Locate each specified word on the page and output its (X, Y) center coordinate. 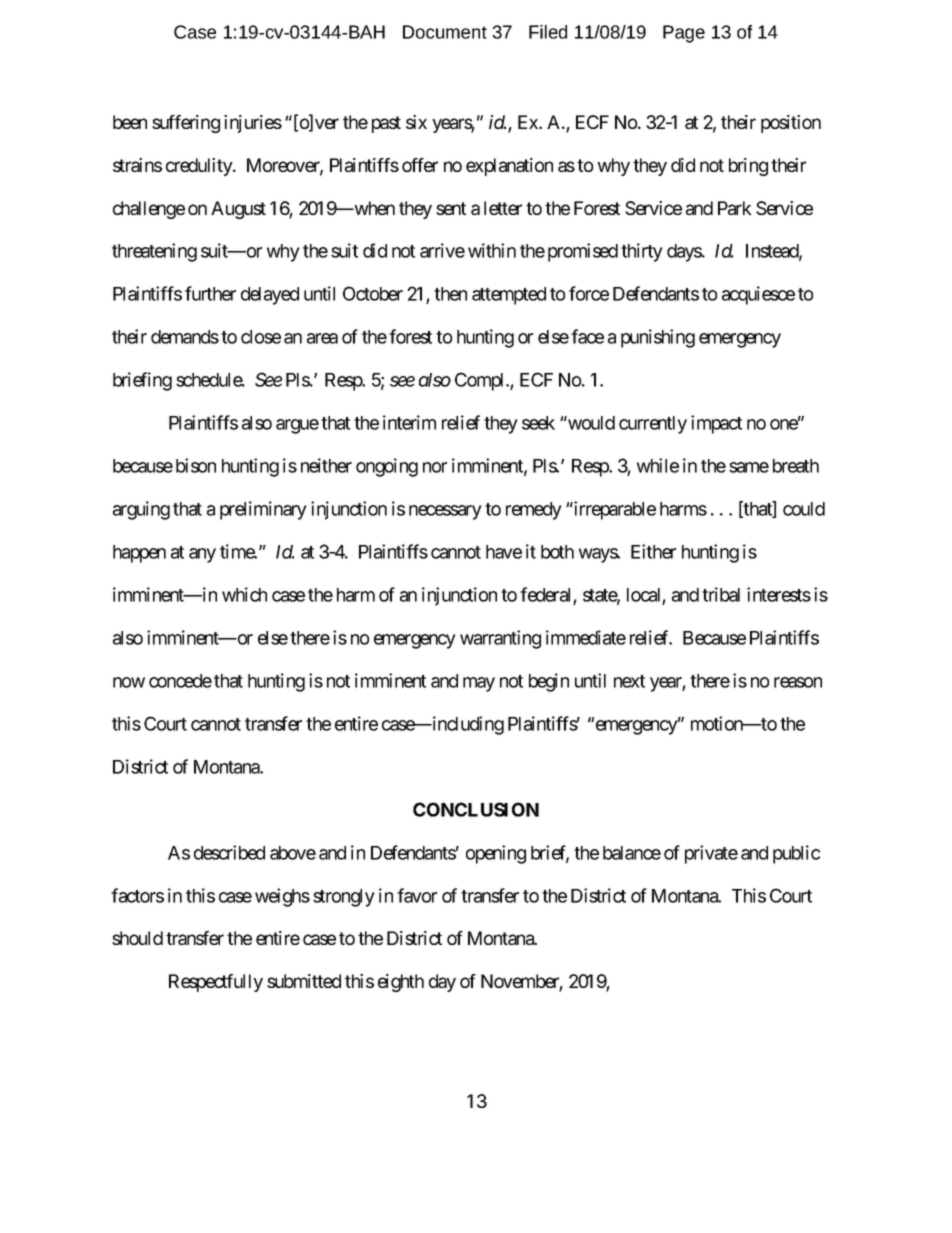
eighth (401, 983)
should (137, 938)
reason (798, 682)
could (804, 509)
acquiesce (758, 295)
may (479, 684)
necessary (445, 512)
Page (684, 34)
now (129, 682)
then (450, 294)
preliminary (263, 510)
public (796, 854)
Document (445, 32)
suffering (186, 124)
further (210, 293)
